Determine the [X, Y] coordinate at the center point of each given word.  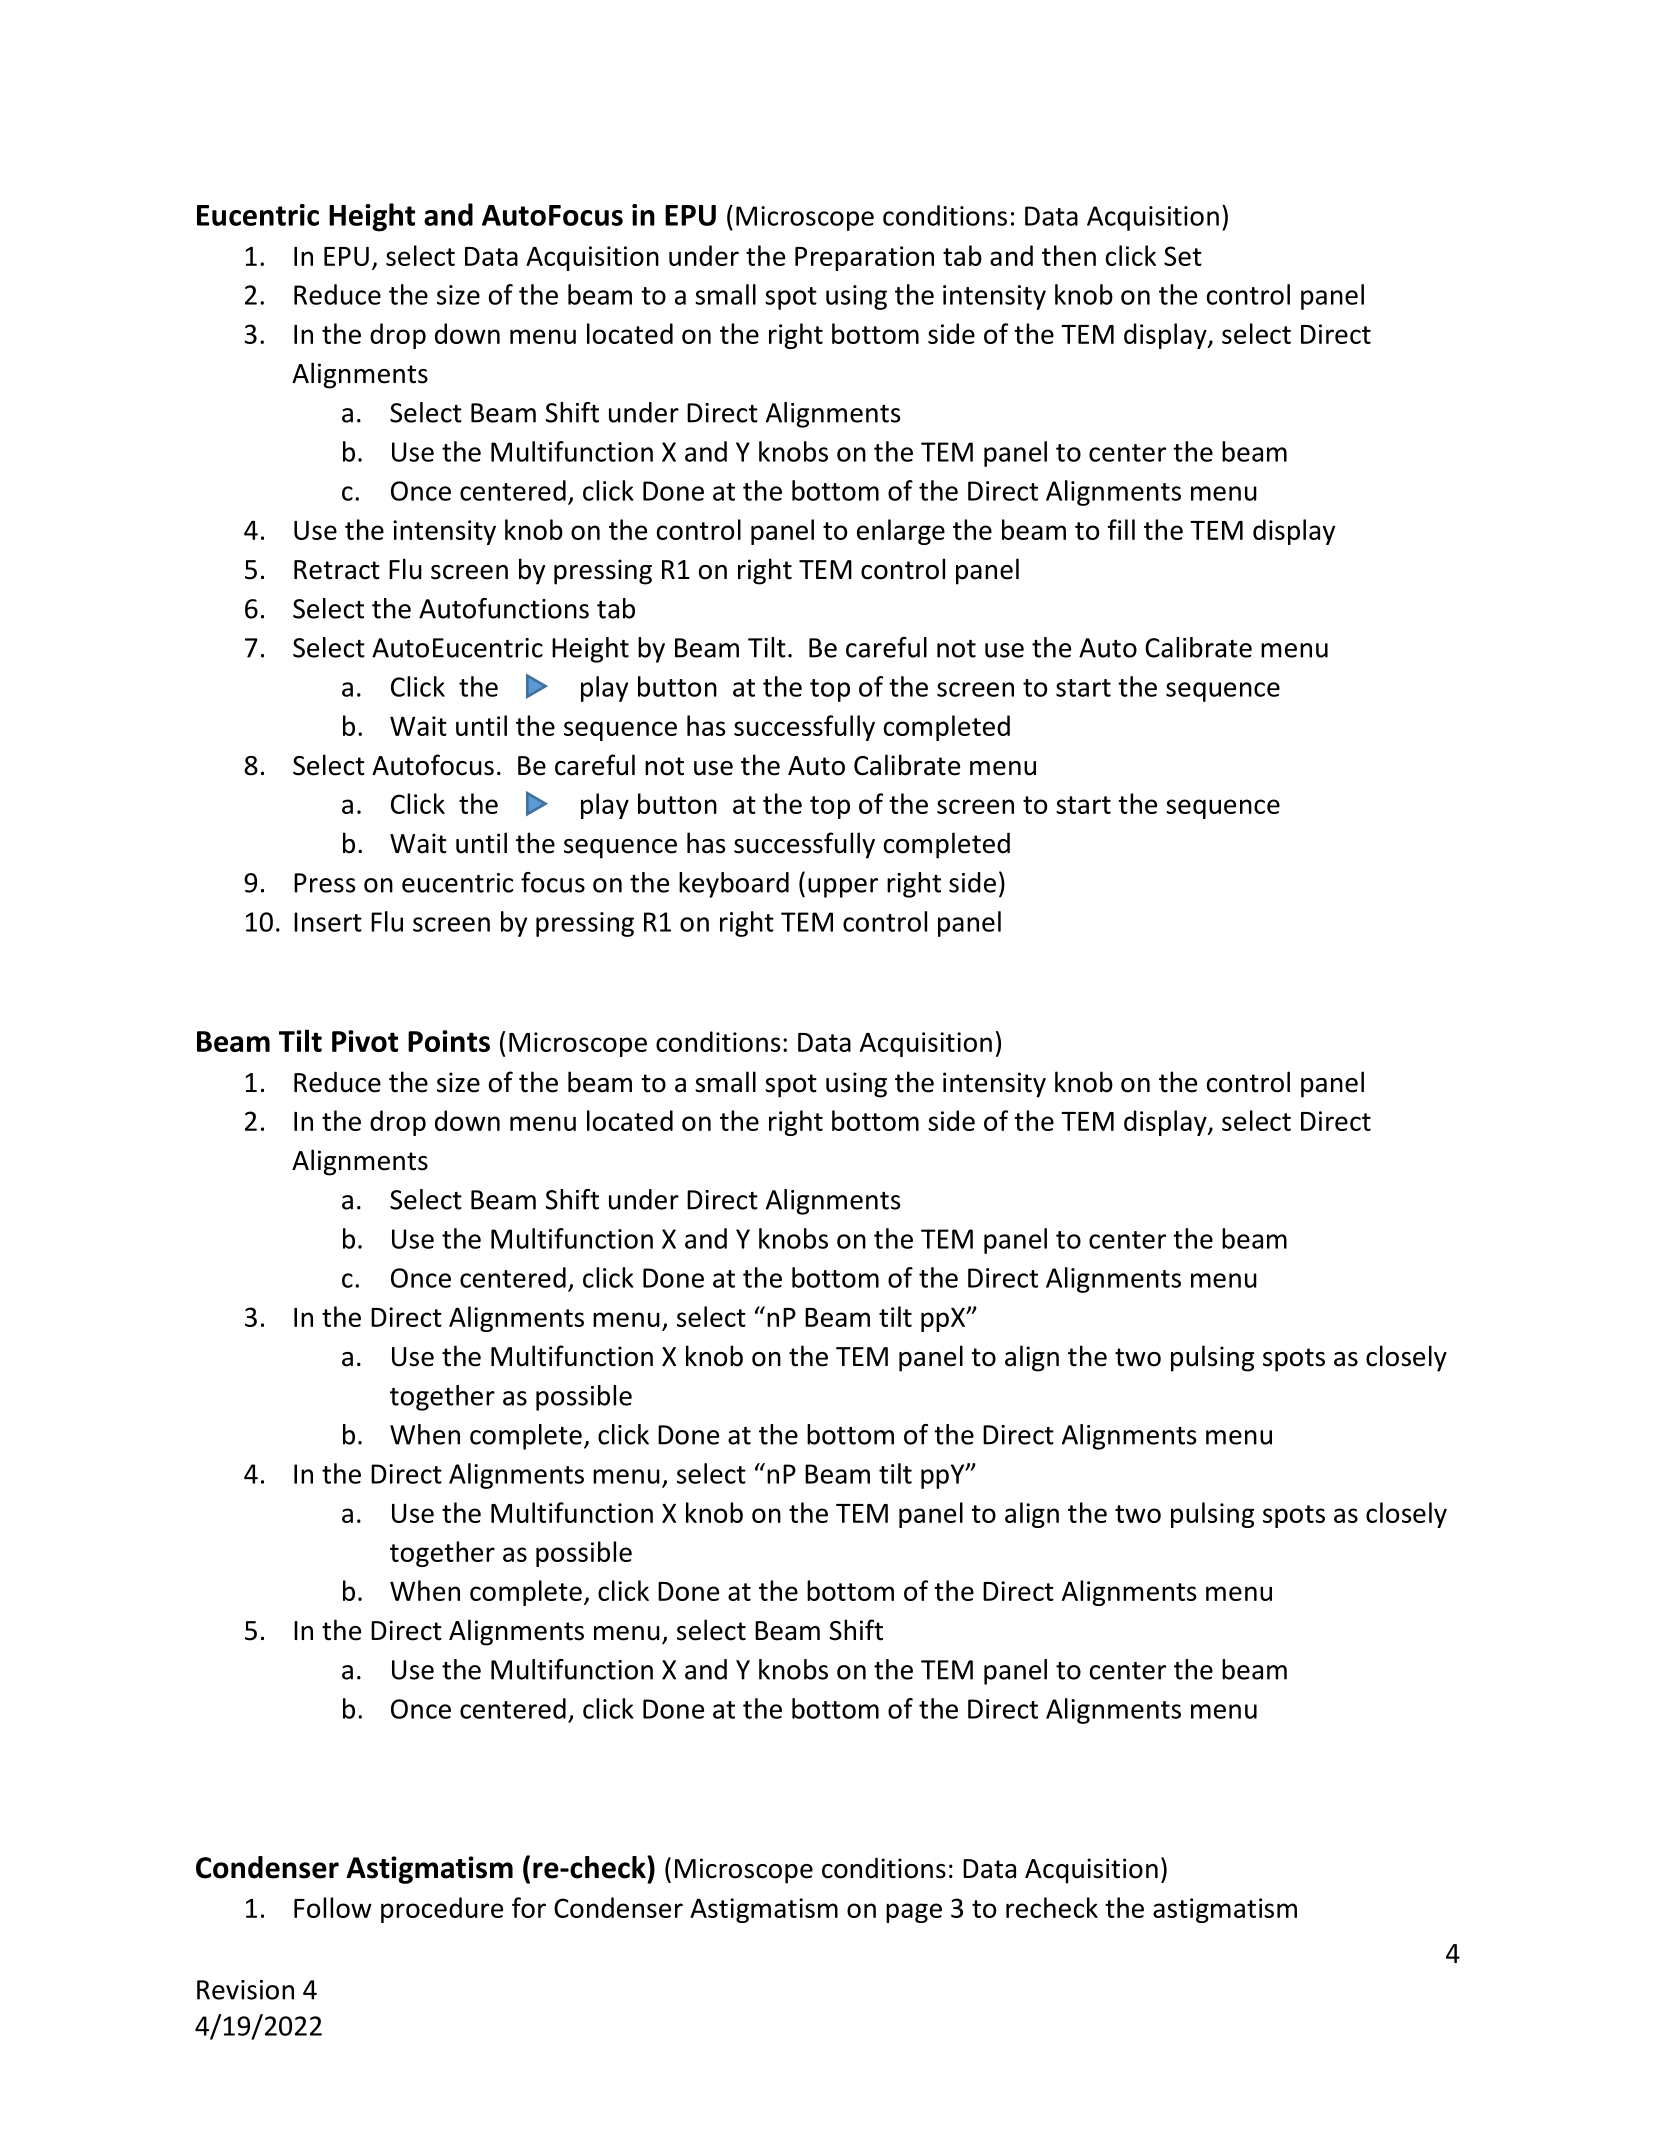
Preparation [864, 258]
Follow [333, 1907]
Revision [245, 1990]
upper [843, 888]
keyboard [734, 885]
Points [449, 1041]
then [1069, 255]
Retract [337, 570]
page [914, 1913]
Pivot [365, 1041]
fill [1121, 529]
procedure [442, 1910]
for [529, 1907]
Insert [328, 922]
